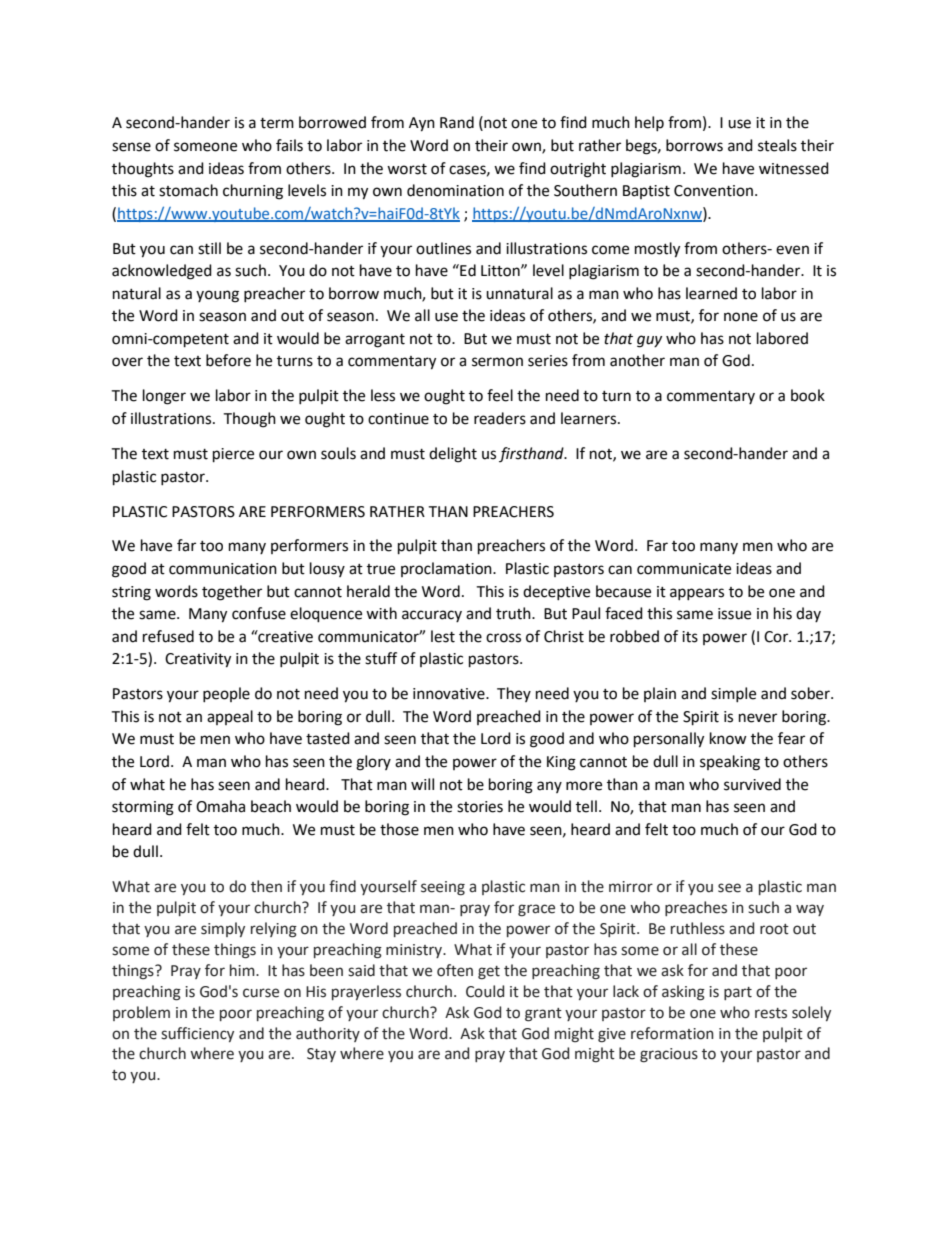 This page has height=1233, width=952. What do you see at coordinates (453, 455) in the page?
I see `delight` at bounding box center [453, 455].
